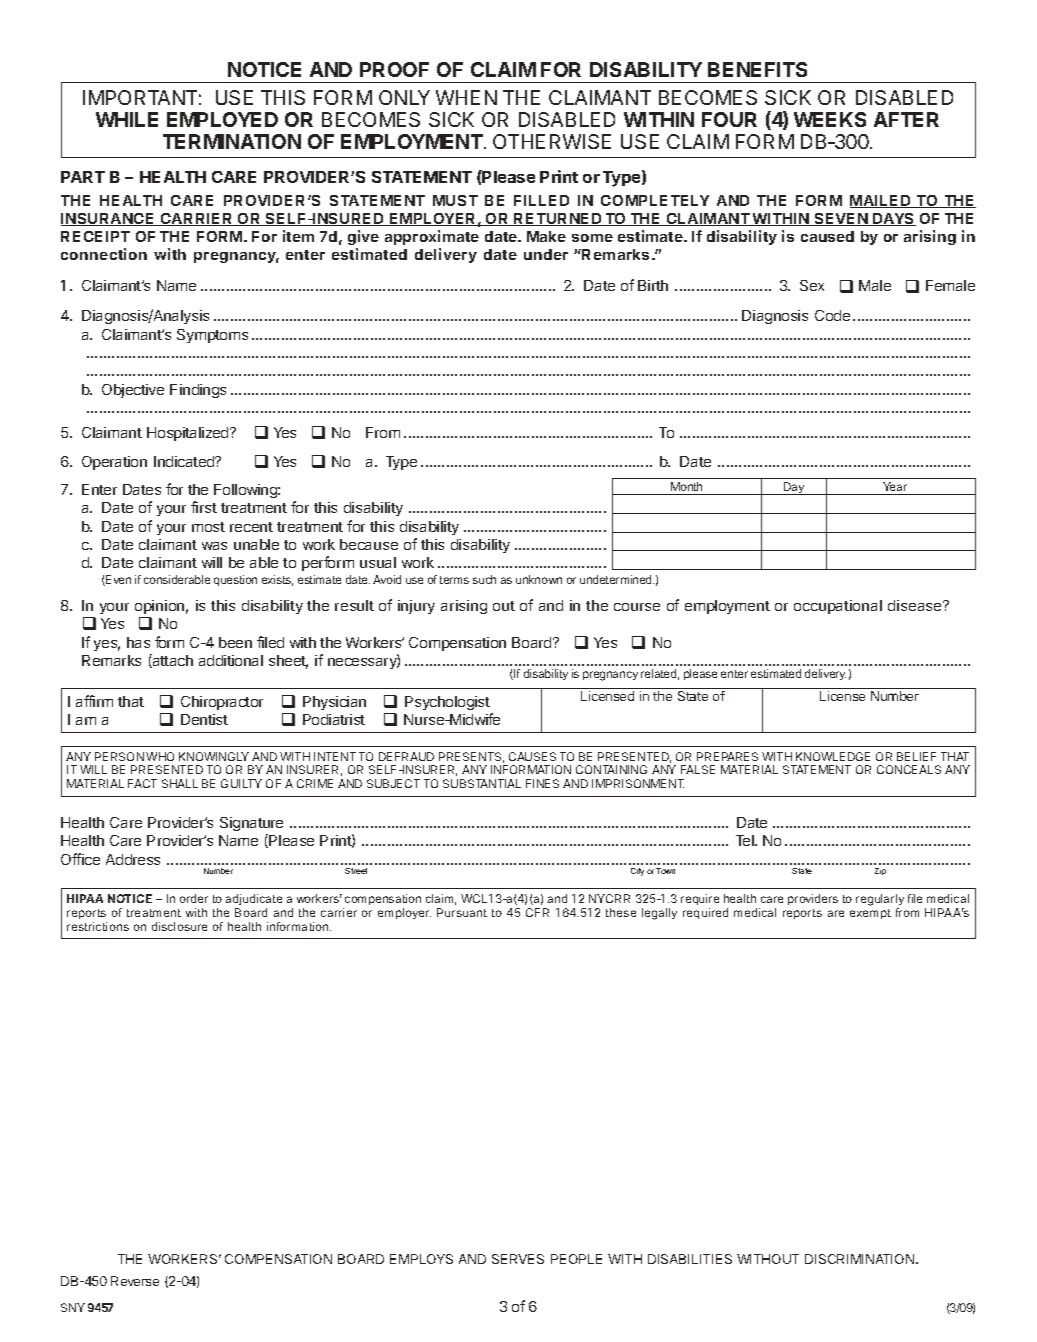  Describe the element at coordinates (546, 254) in the image. I see `under` at that location.
